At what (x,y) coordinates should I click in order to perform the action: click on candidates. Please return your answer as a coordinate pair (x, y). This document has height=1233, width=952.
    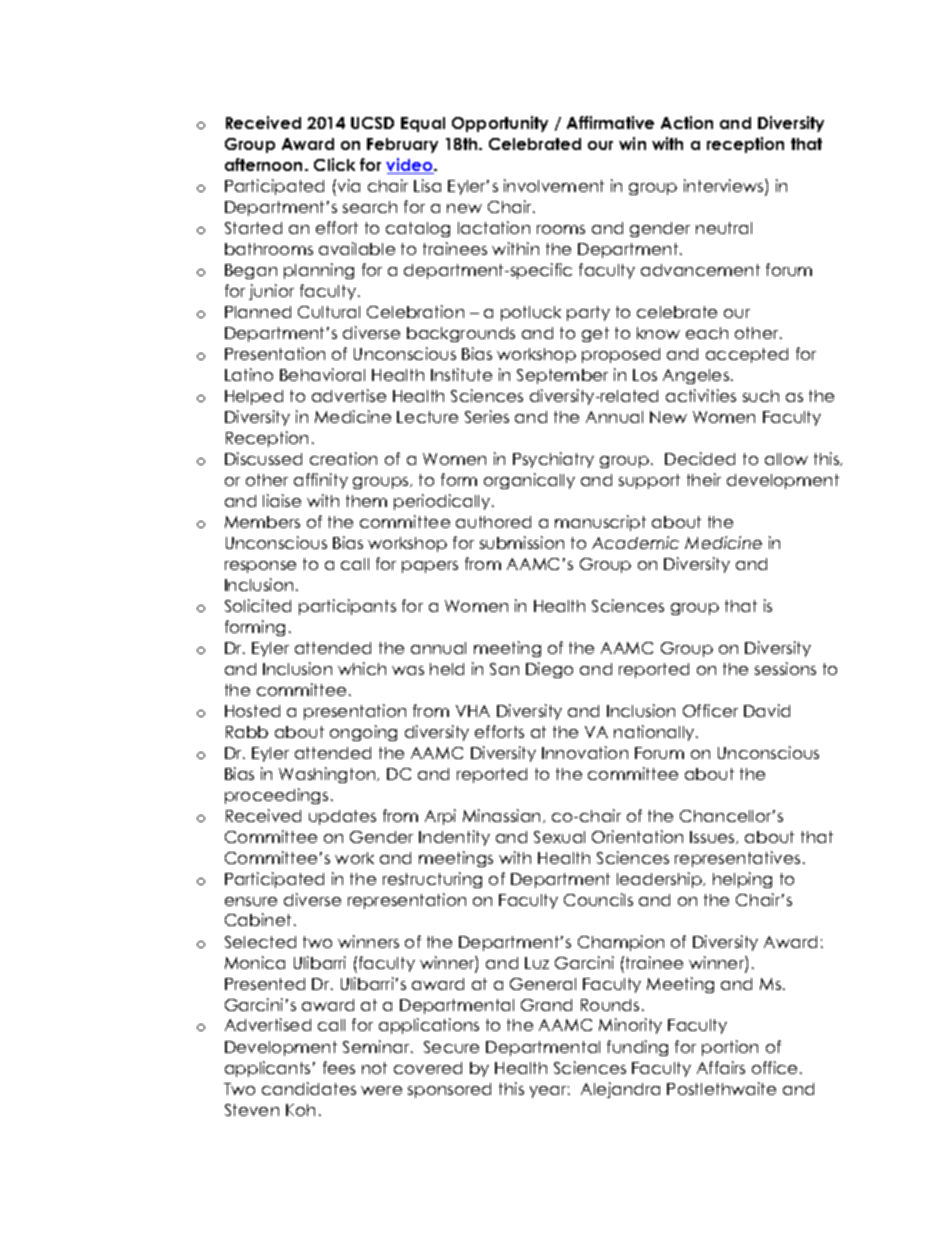
    Looking at the image, I should click on (309, 1088).
